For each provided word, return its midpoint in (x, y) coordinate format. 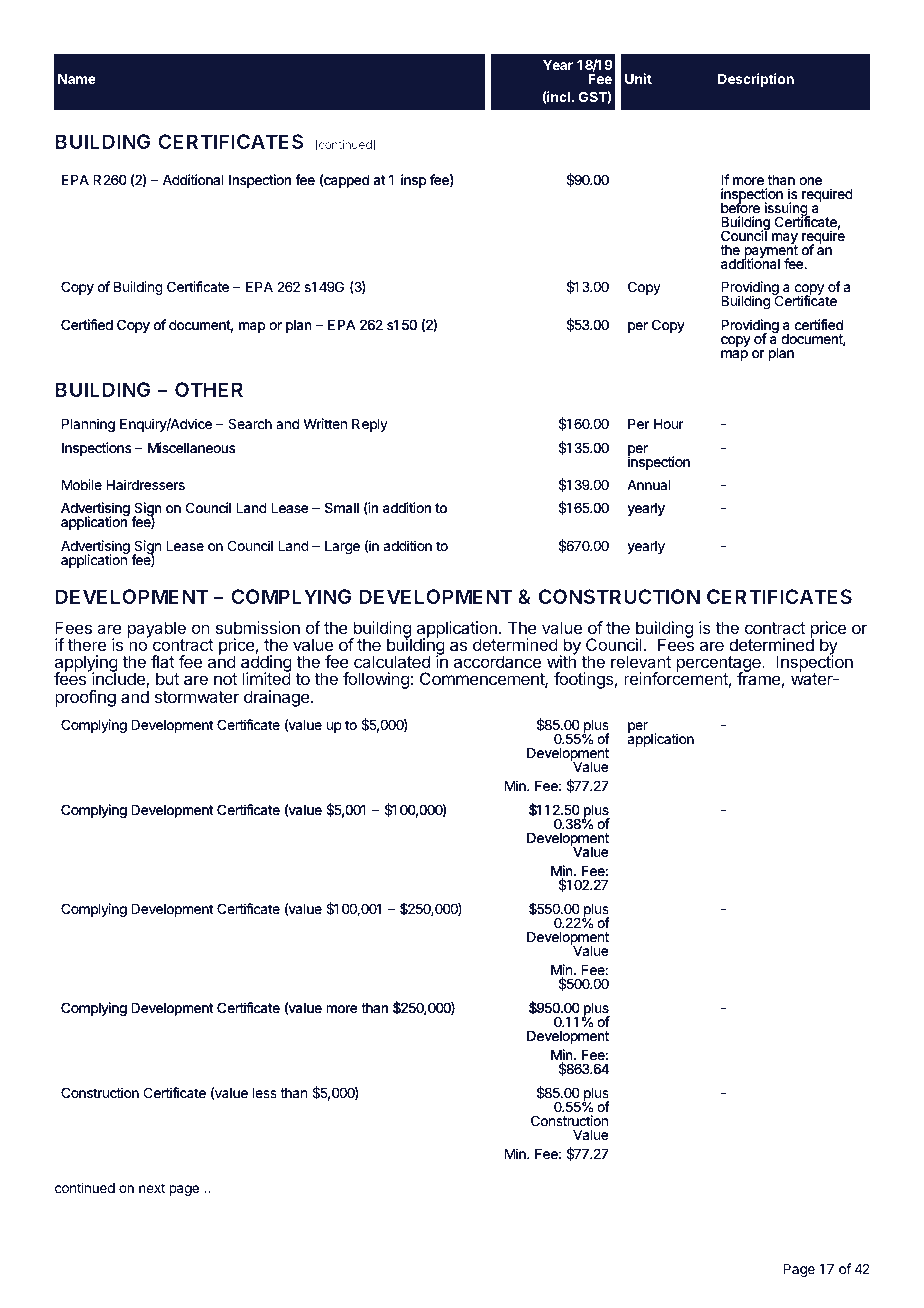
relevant (641, 661)
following (376, 680)
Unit (638, 78)
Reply (370, 425)
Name (77, 79)
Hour (669, 424)
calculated (392, 661)
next (152, 1188)
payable (157, 631)
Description (756, 80)
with (561, 661)
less (265, 1093)
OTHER (209, 389)
